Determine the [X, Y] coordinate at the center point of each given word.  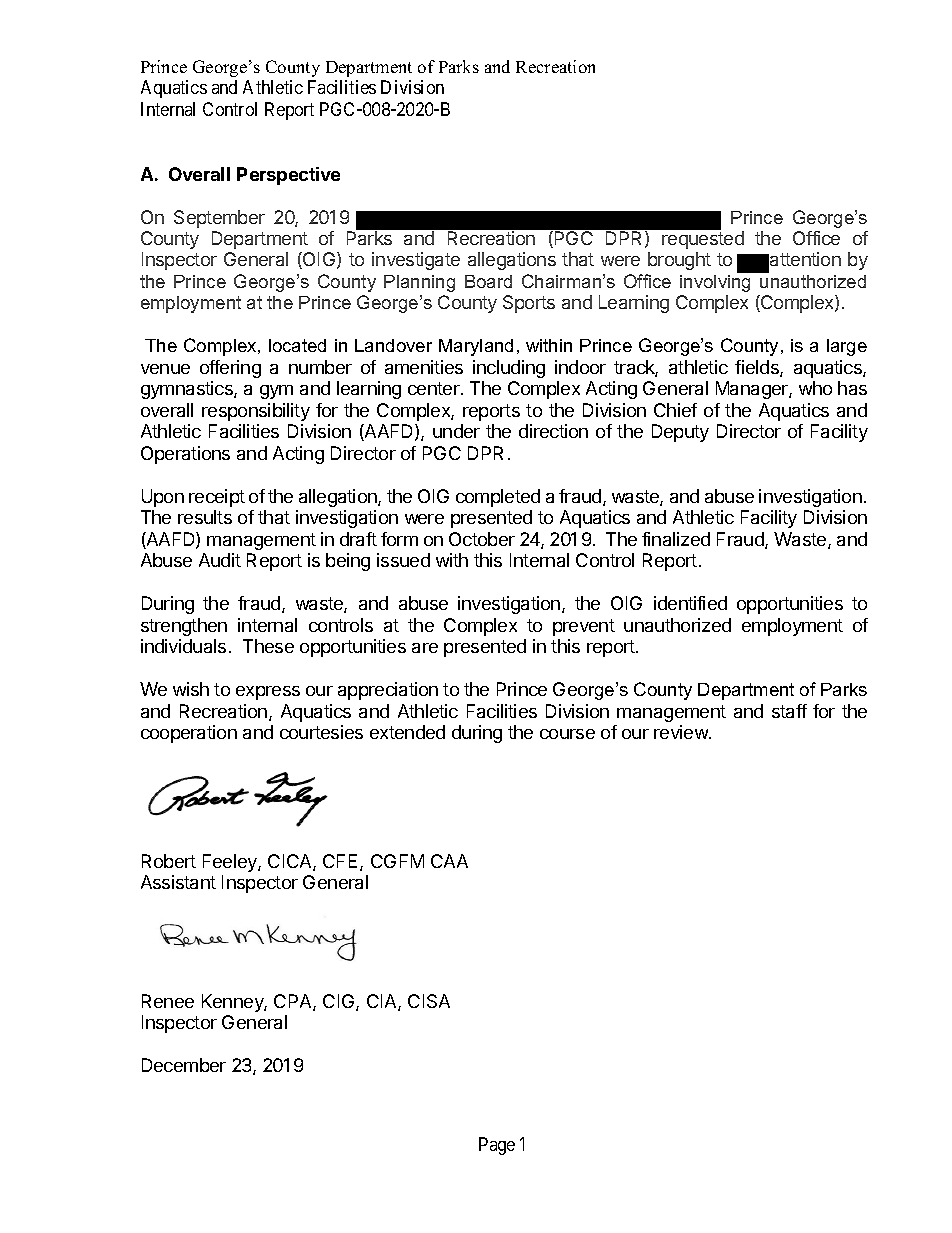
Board [488, 281]
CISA [429, 1001]
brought [679, 261]
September [219, 219]
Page [497, 1146]
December [184, 1065]
